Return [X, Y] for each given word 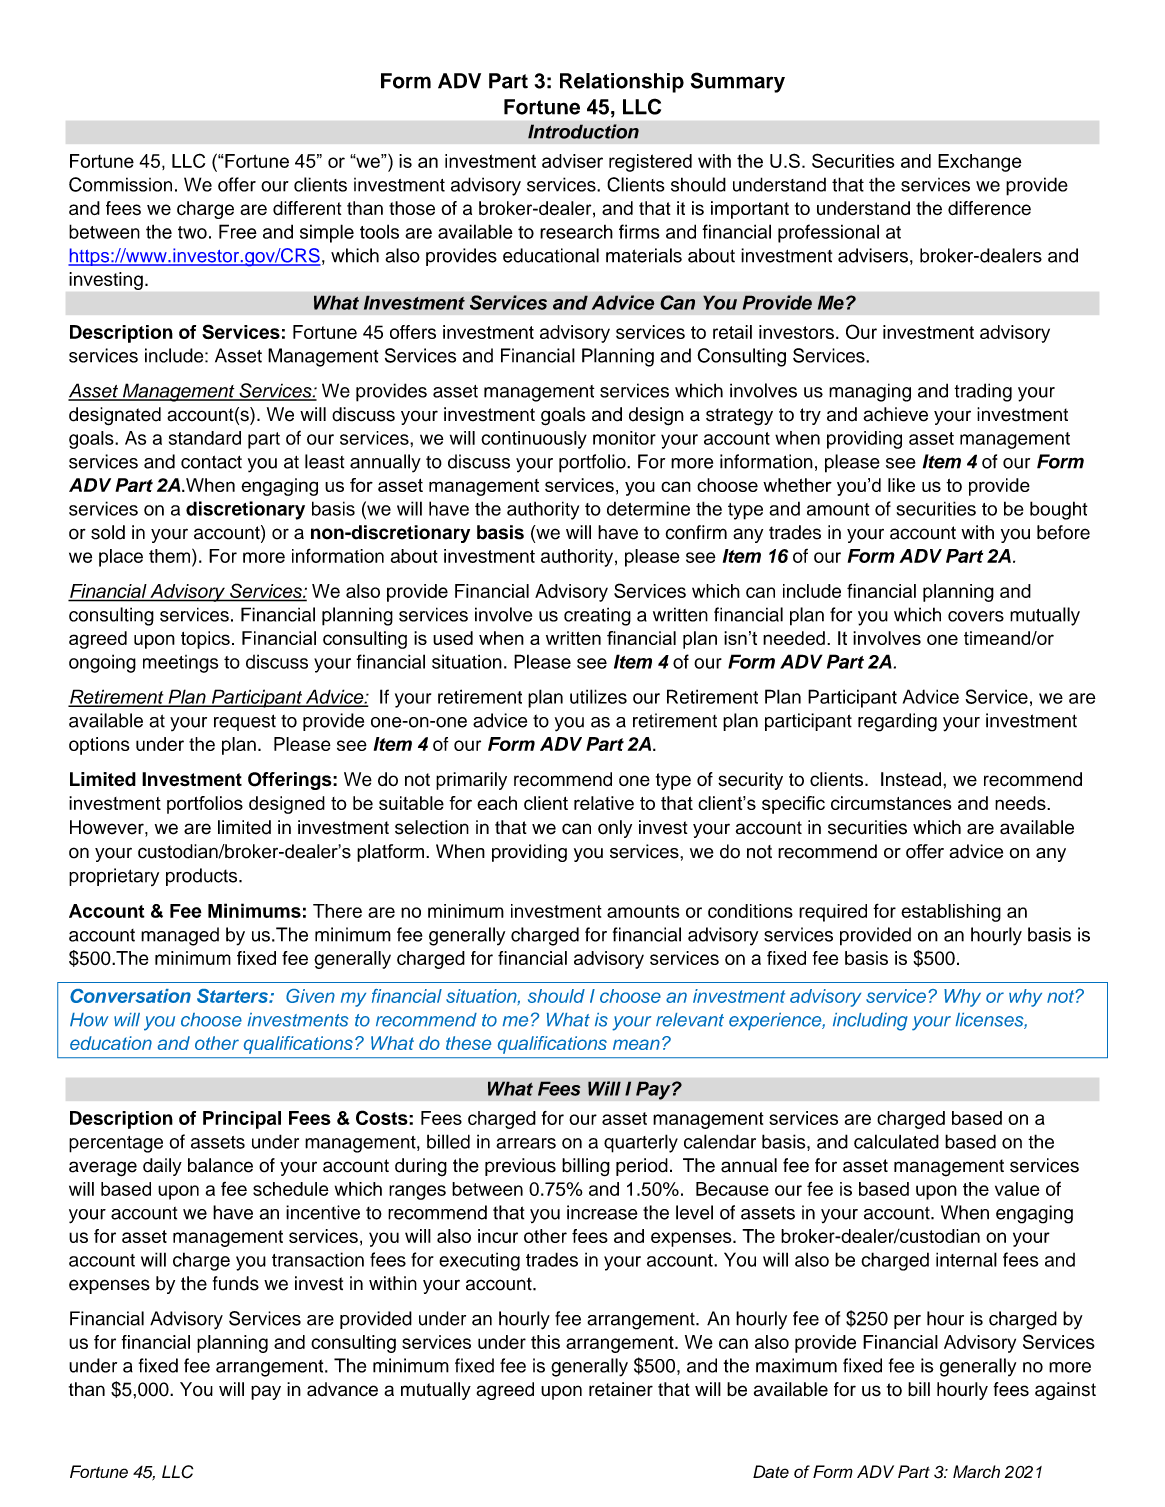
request [245, 722]
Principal [242, 1120]
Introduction [583, 131]
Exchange [980, 163]
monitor [624, 438]
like [901, 485]
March [976, 1471]
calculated [896, 1141]
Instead [912, 779]
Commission [120, 184]
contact [211, 462]
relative [604, 803]
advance [342, 1389]
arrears [526, 1143]
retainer [621, 1389]
